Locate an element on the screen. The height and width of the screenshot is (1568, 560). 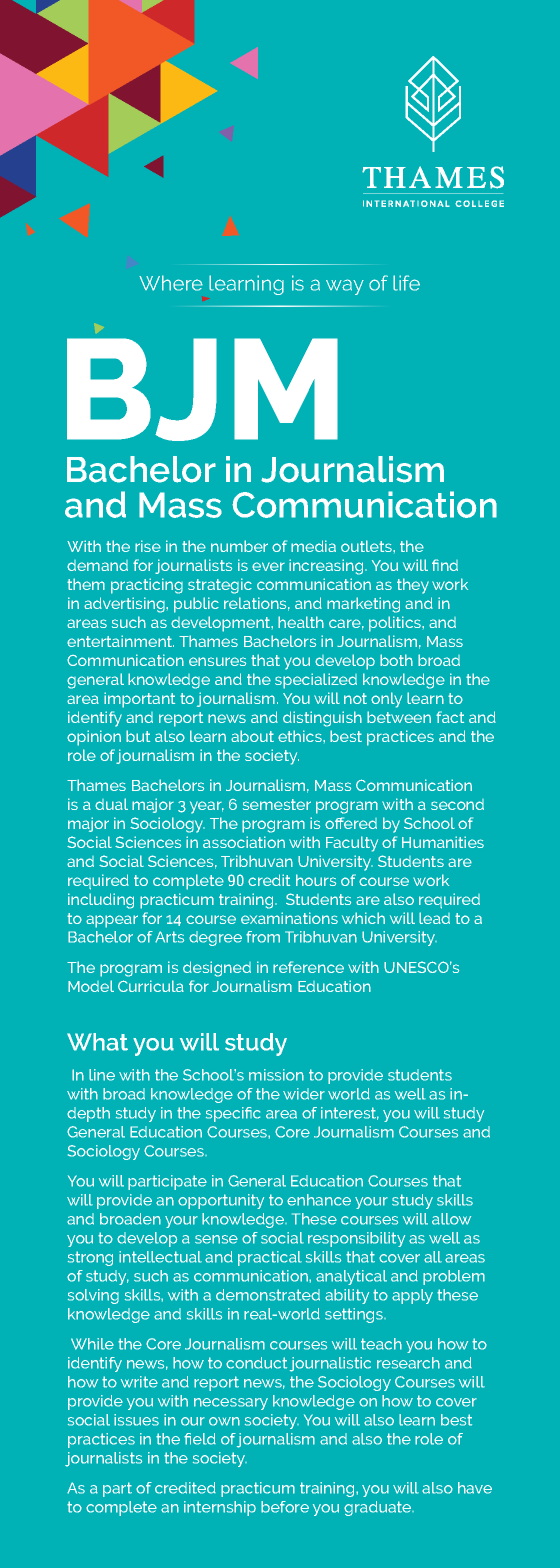
issues is located at coordinates (136, 1420).
